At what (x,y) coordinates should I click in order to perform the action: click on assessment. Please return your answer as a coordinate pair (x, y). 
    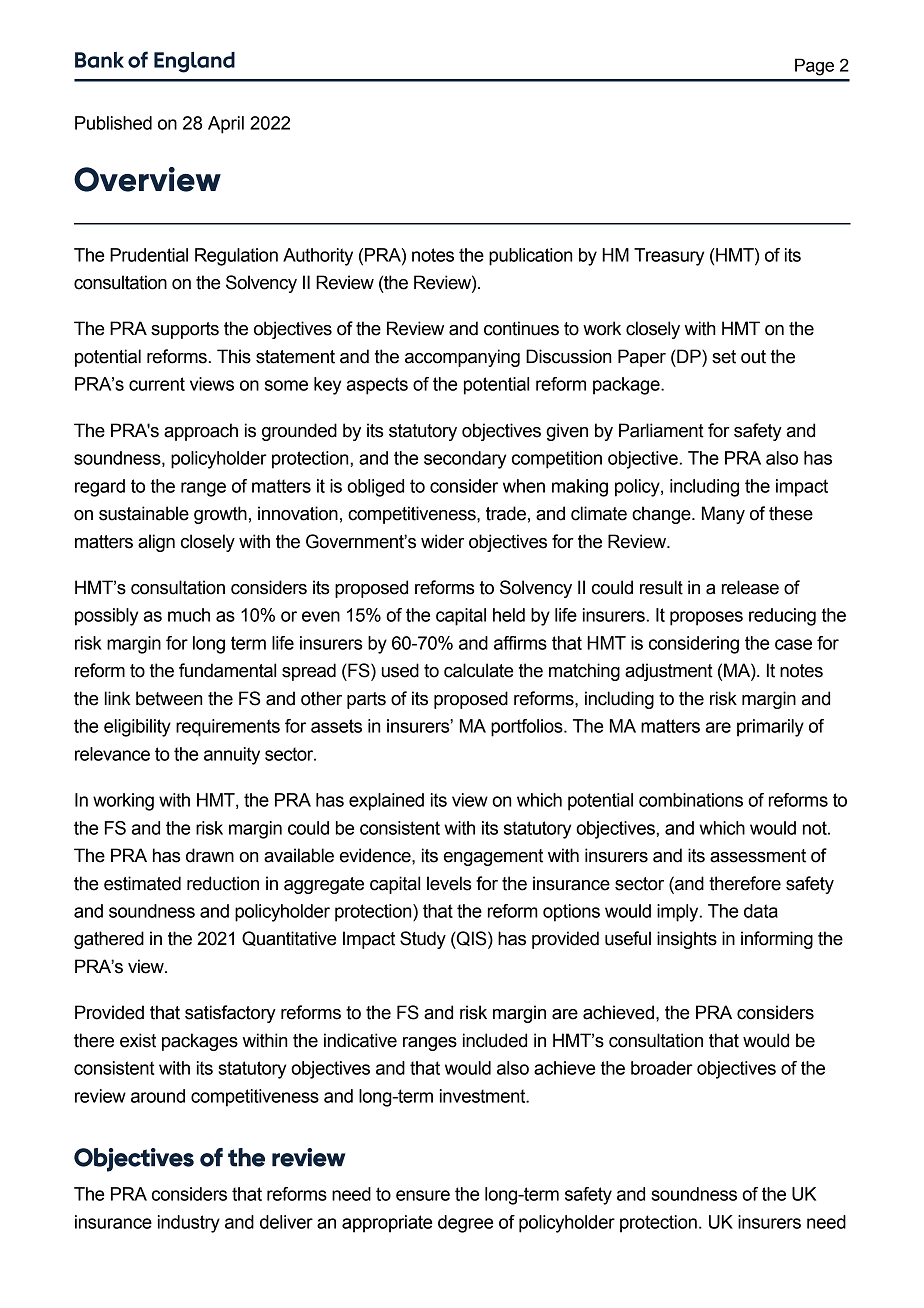
    Looking at the image, I should click on (758, 856).
